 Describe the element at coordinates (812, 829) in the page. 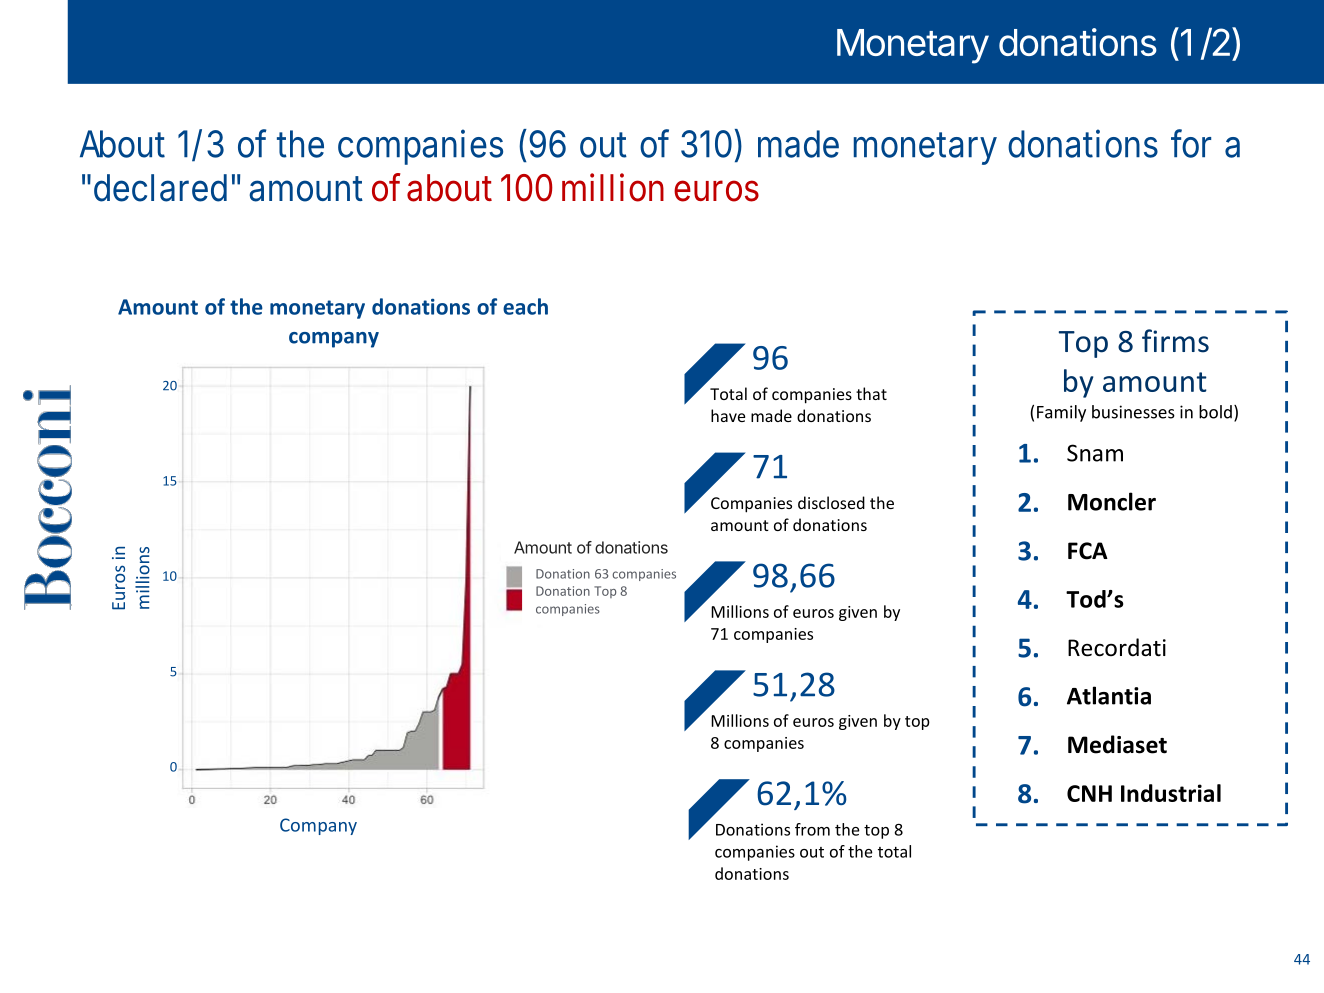

I see `from` at that location.
